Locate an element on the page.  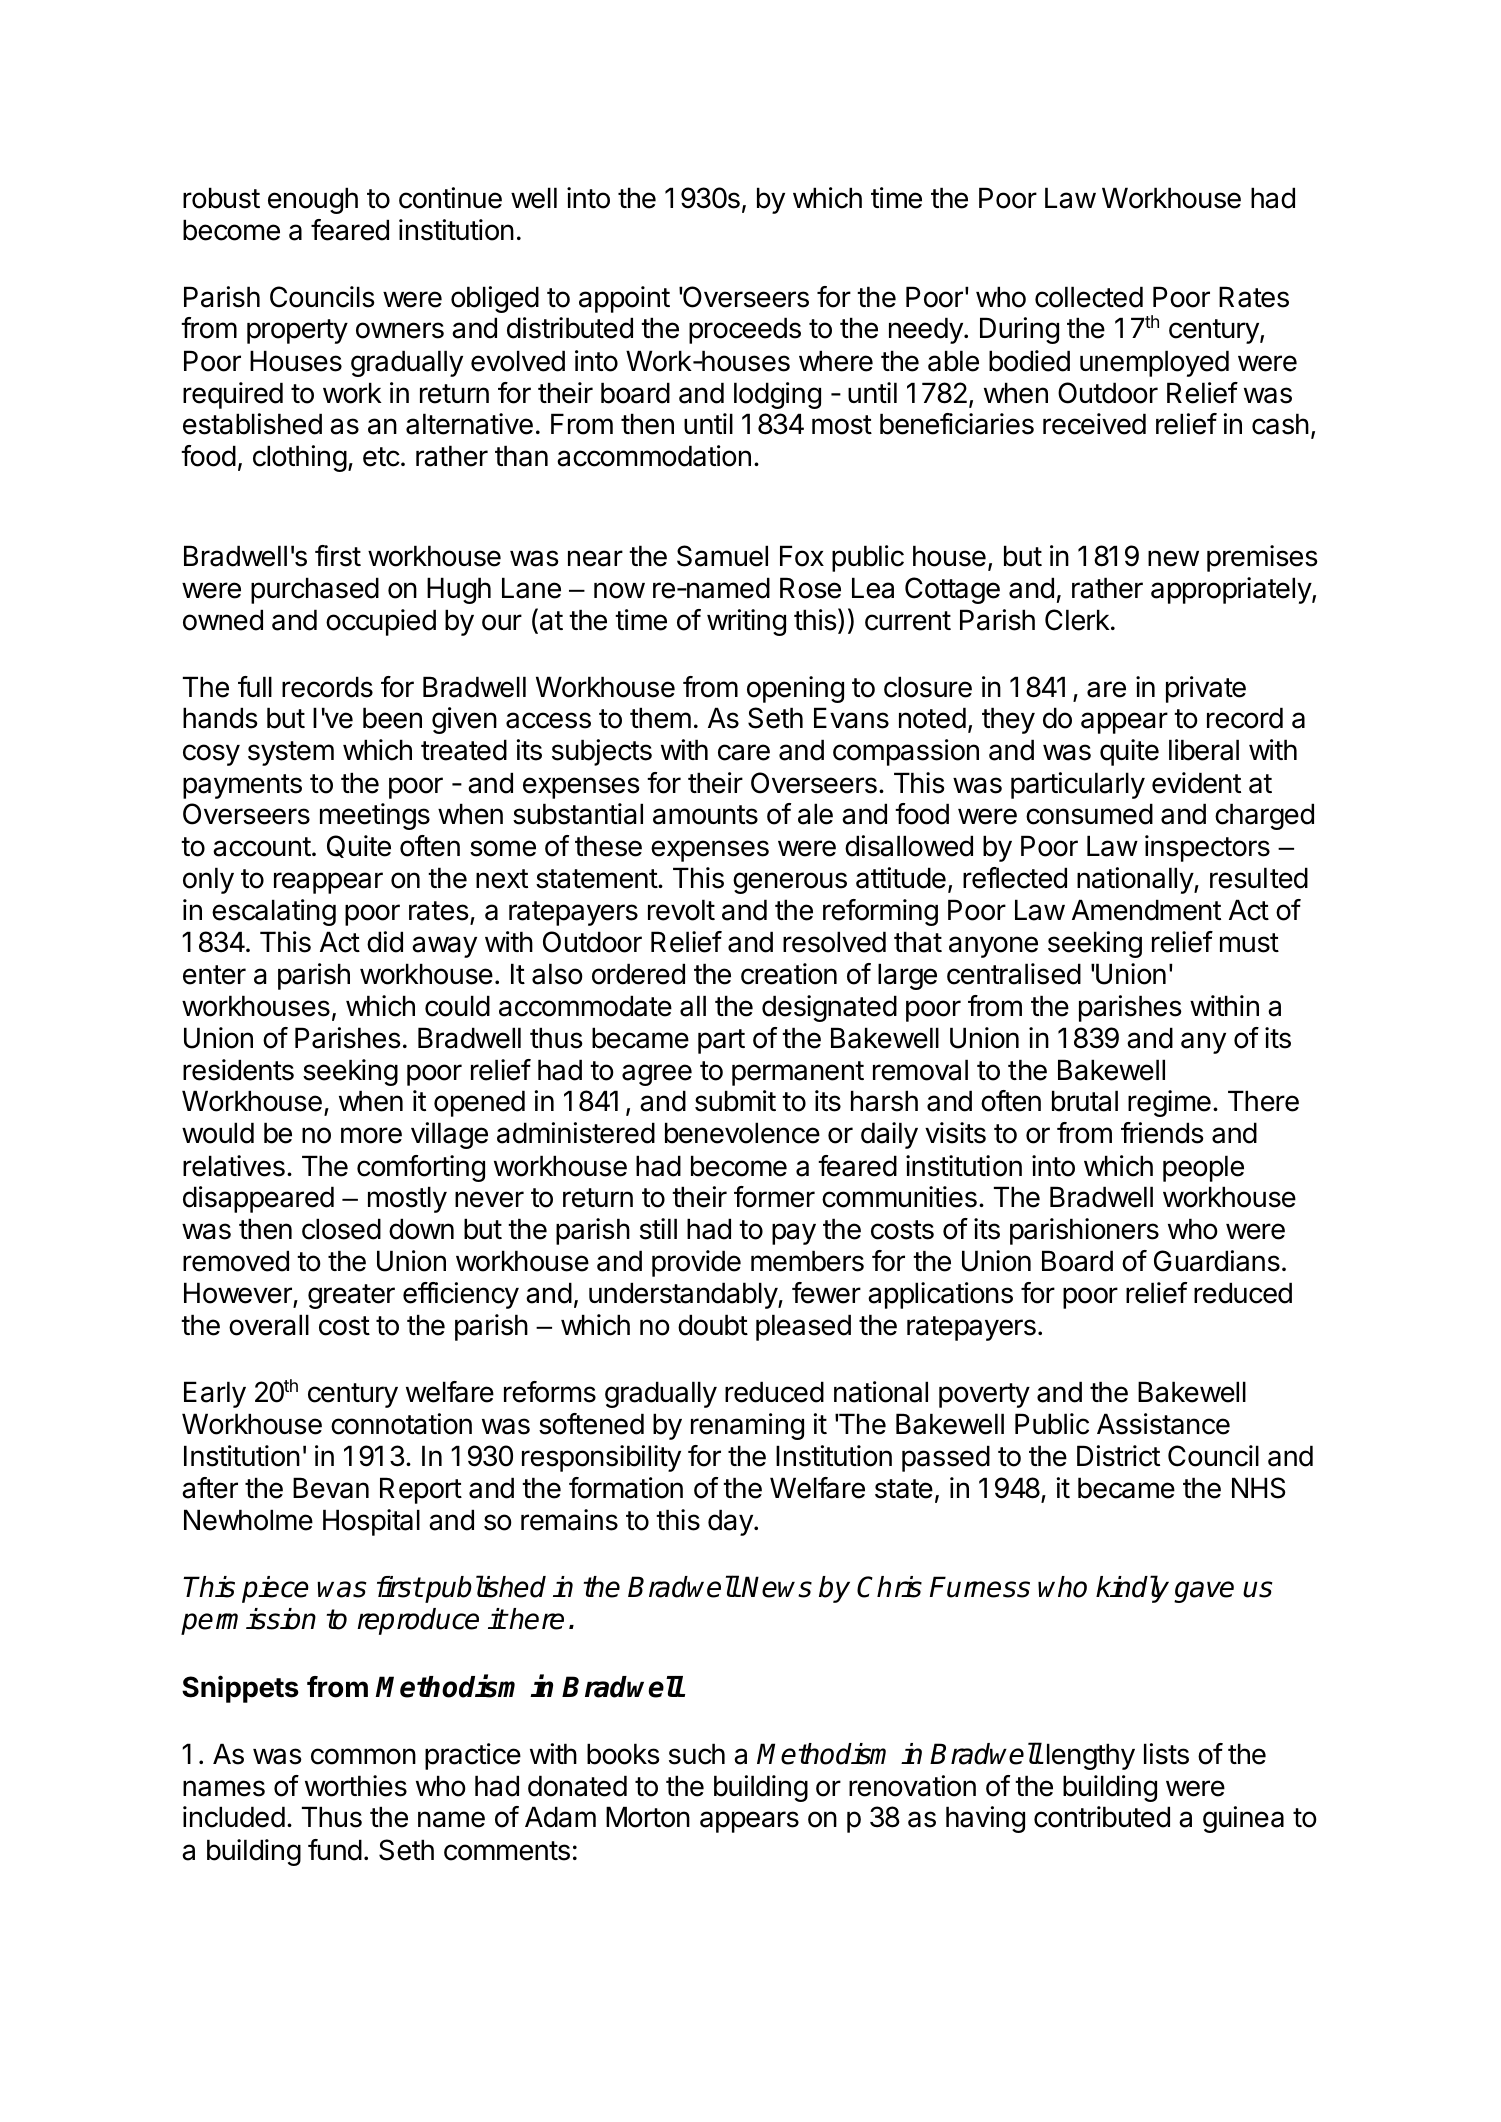
Clerk is located at coordinates (1077, 620).
